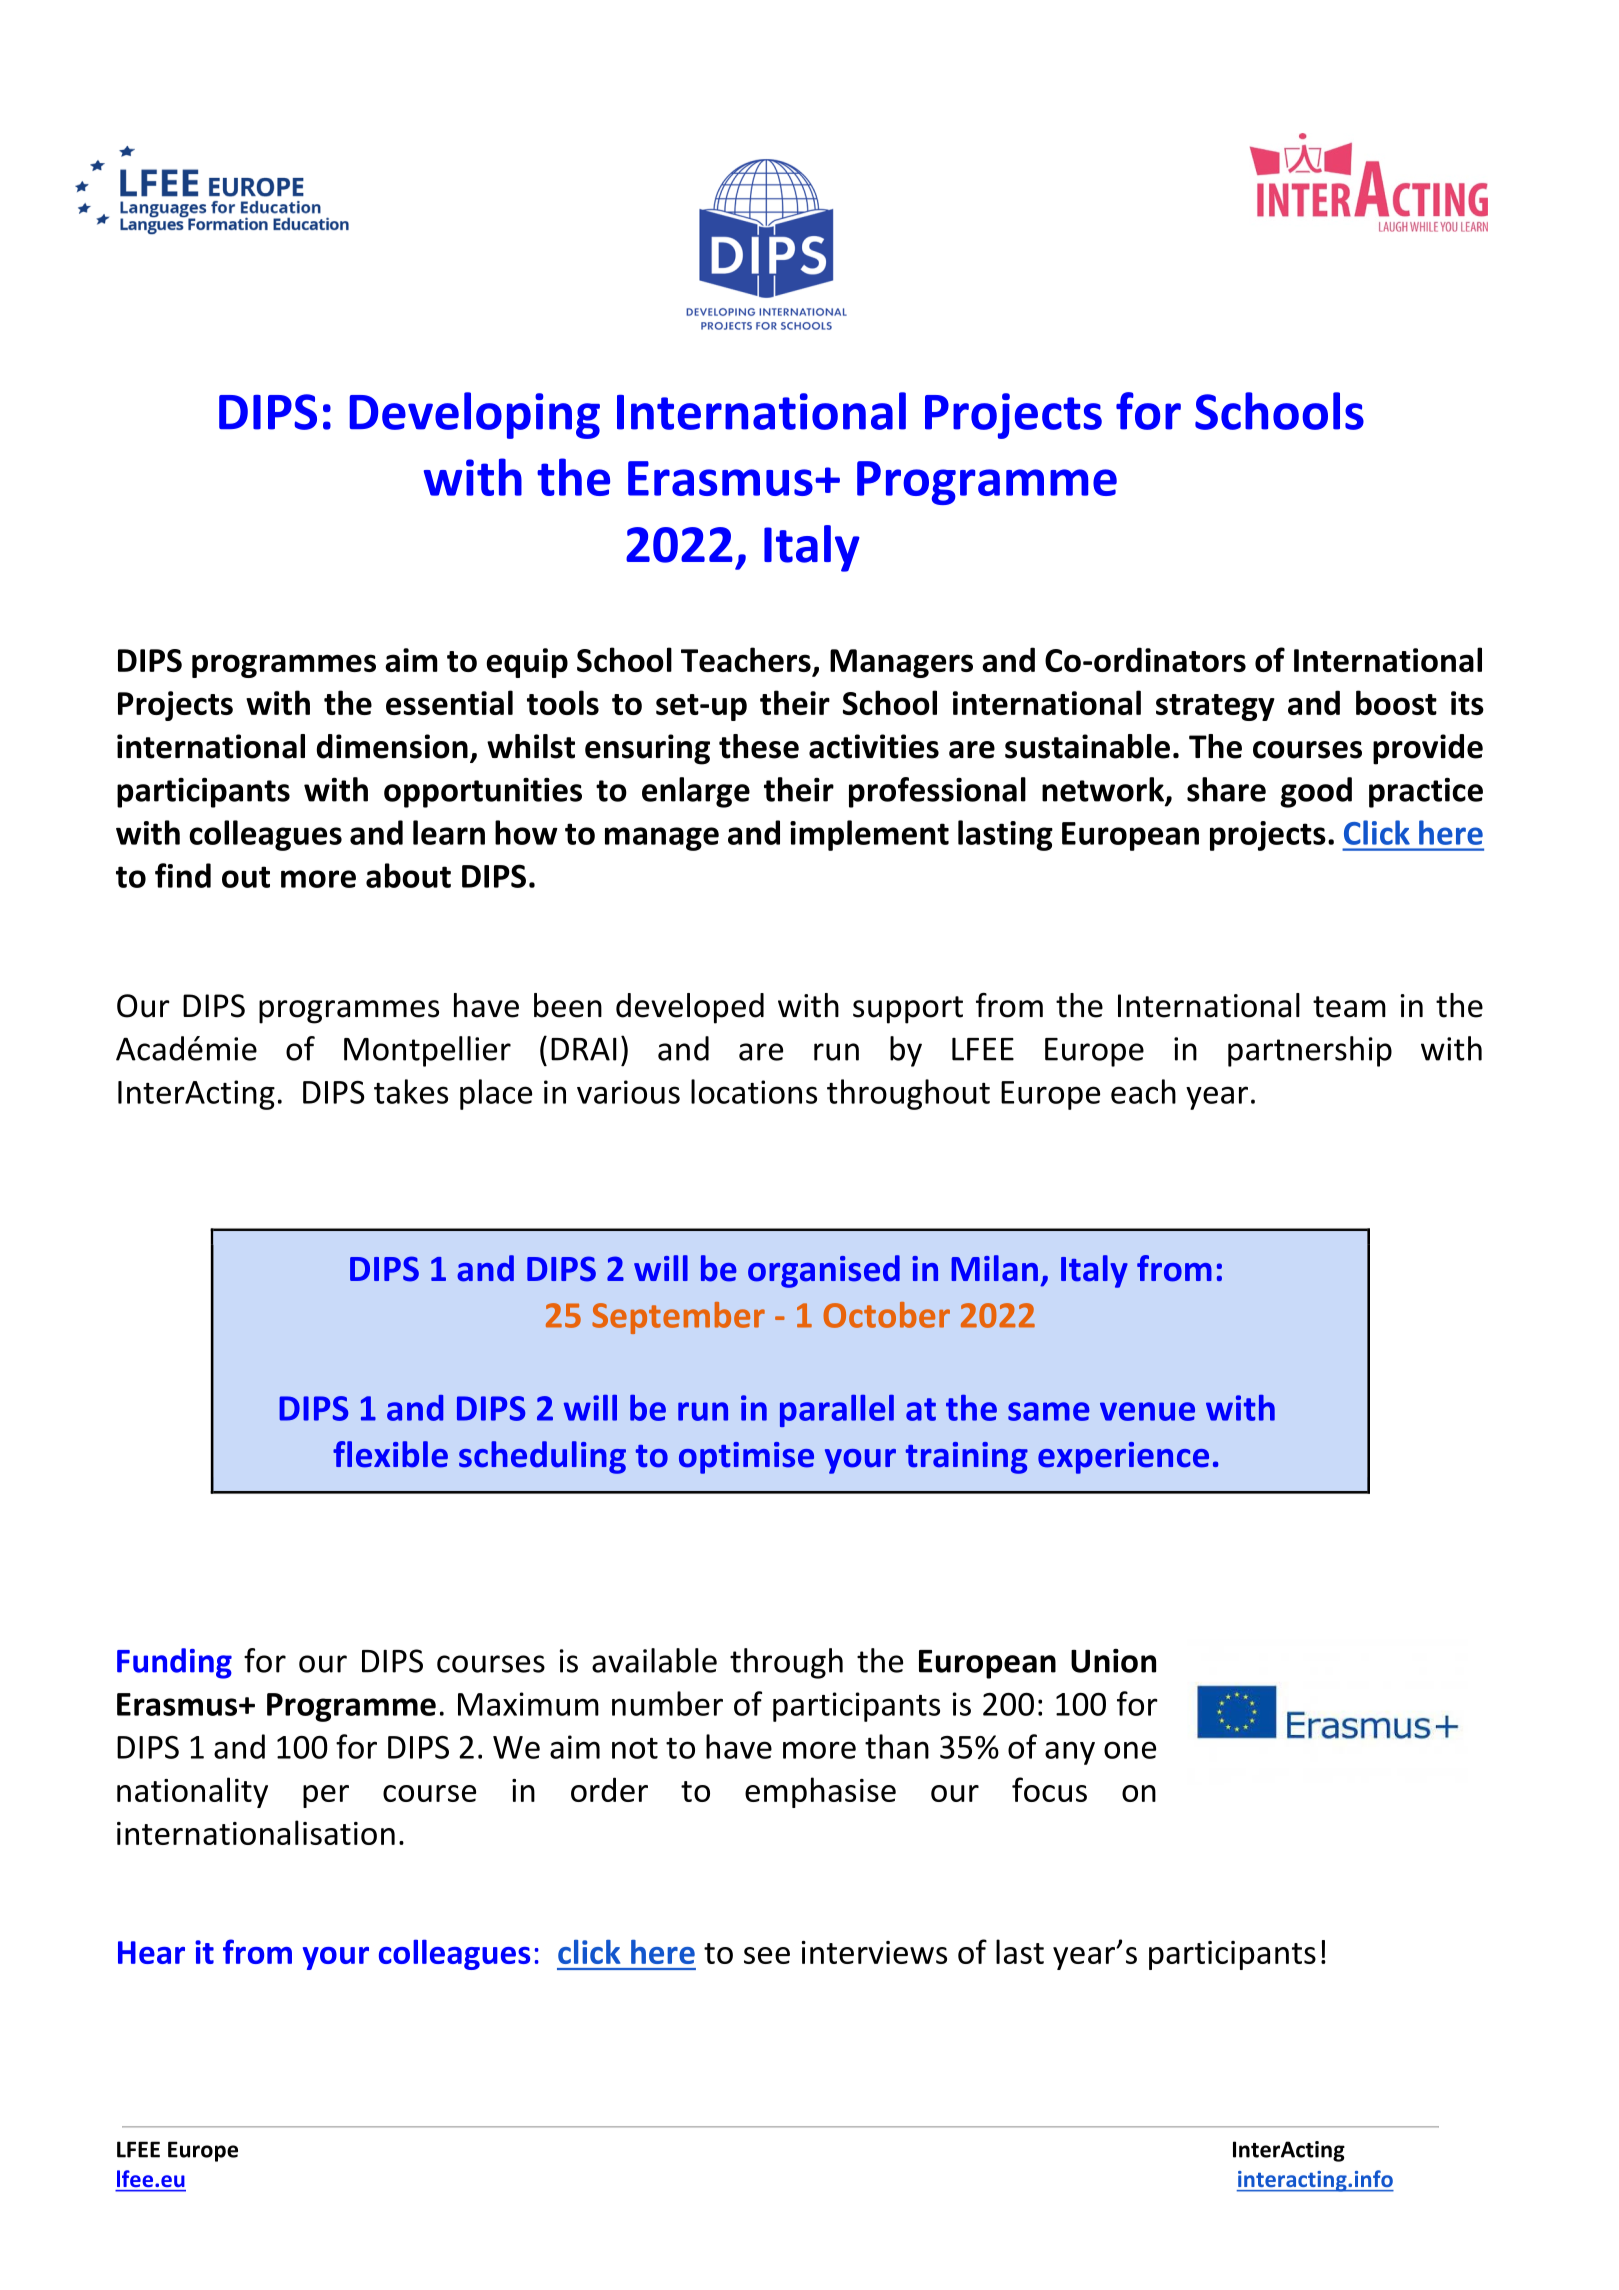  What do you see at coordinates (527, 663) in the screenshot?
I see `equip` at bounding box center [527, 663].
